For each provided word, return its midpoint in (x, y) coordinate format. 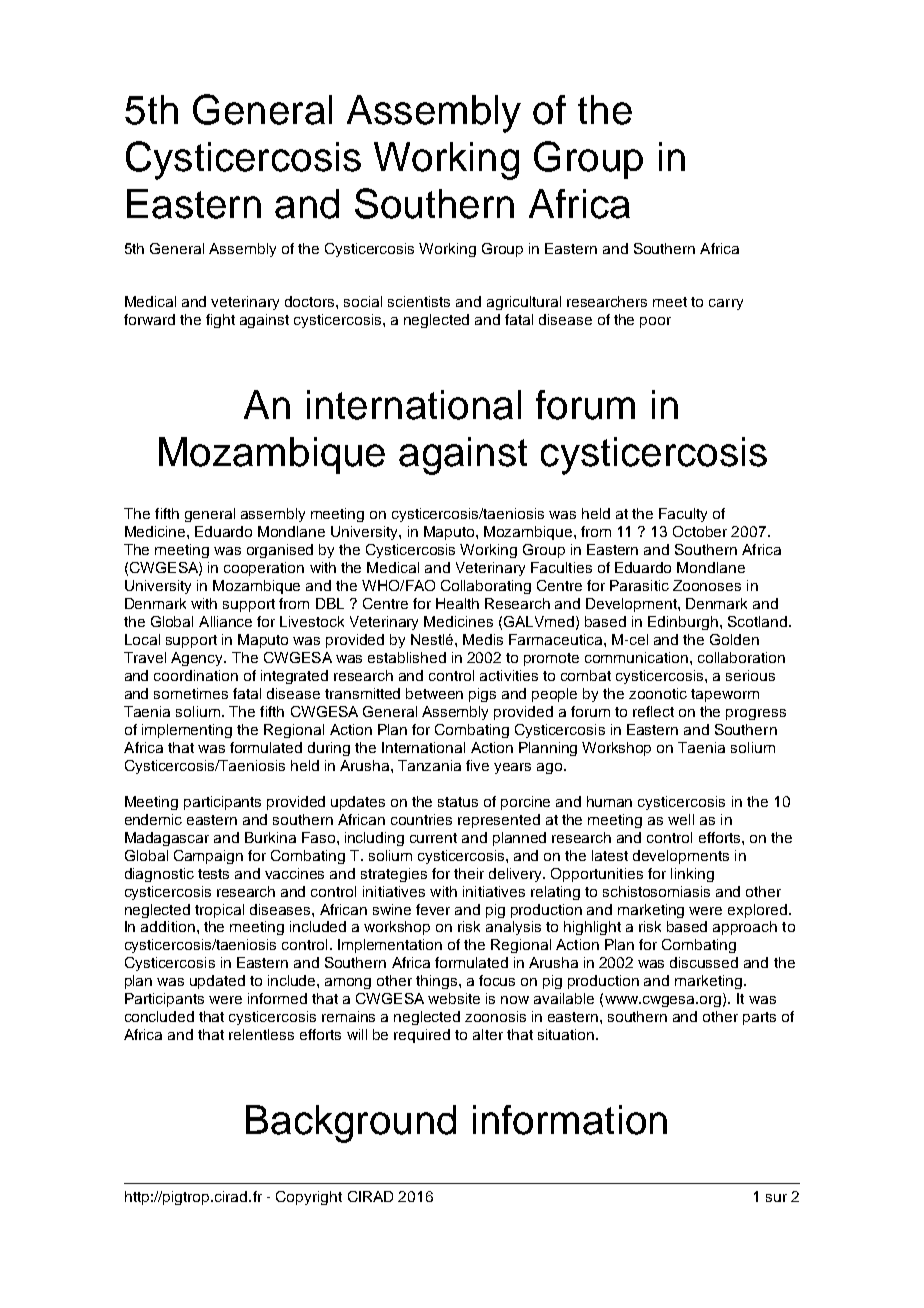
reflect (653, 711)
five (477, 765)
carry (726, 304)
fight (220, 321)
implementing (187, 731)
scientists (419, 301)
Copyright (309, 1198)
